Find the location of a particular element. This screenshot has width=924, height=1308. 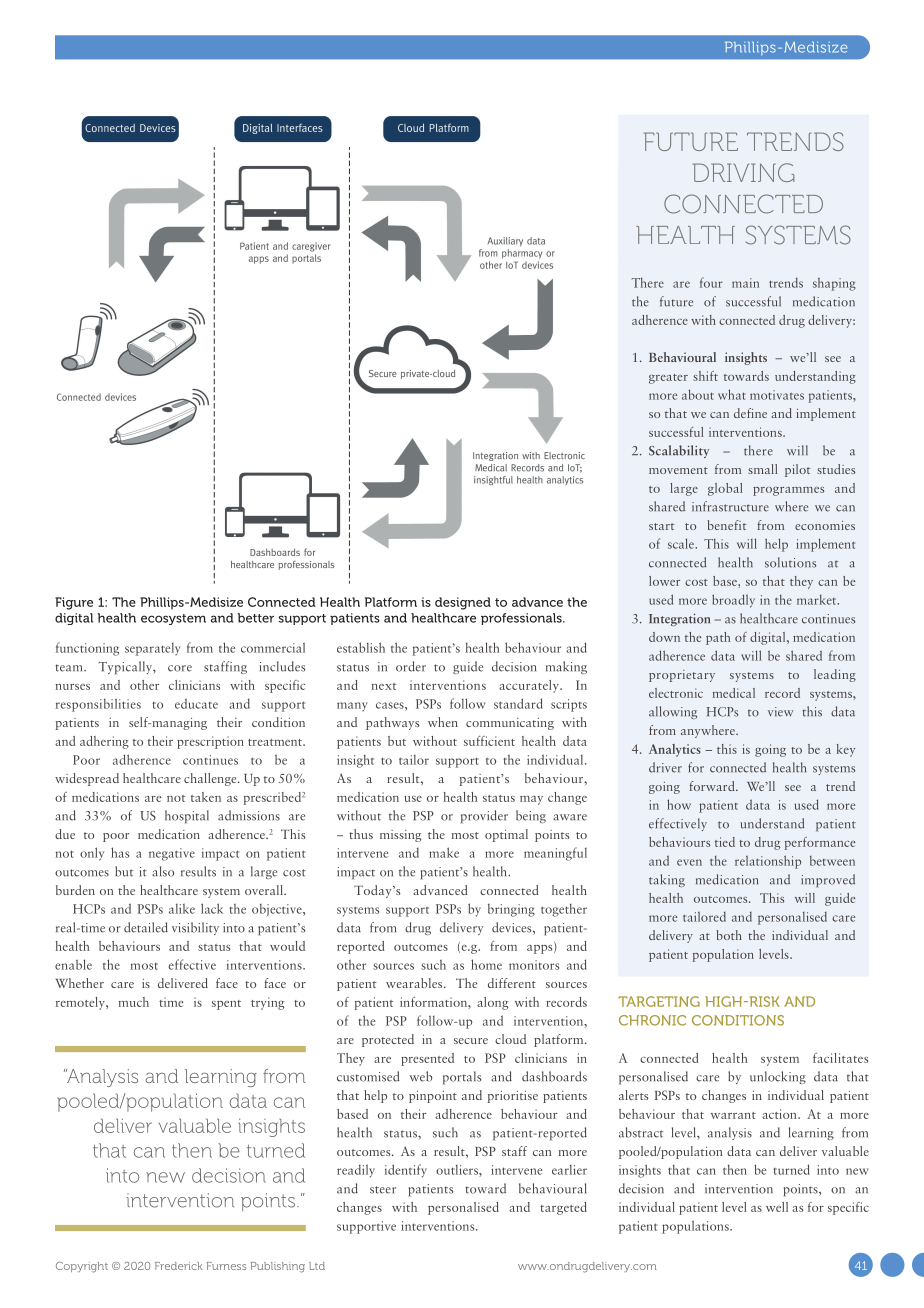

main is located at coordinates (745, 283).
